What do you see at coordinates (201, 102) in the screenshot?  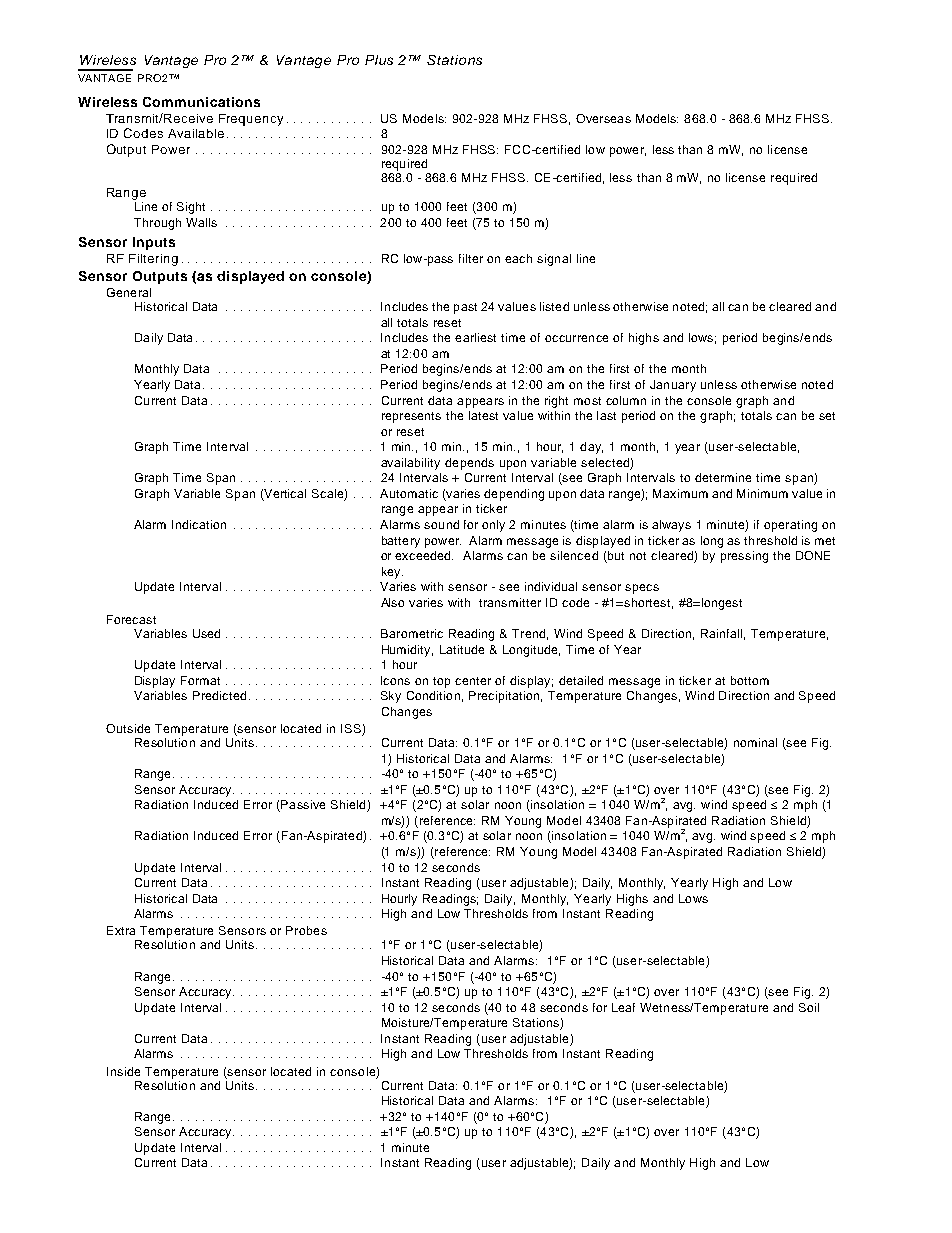 I see `Communications` at bounding box center [201, 102].
